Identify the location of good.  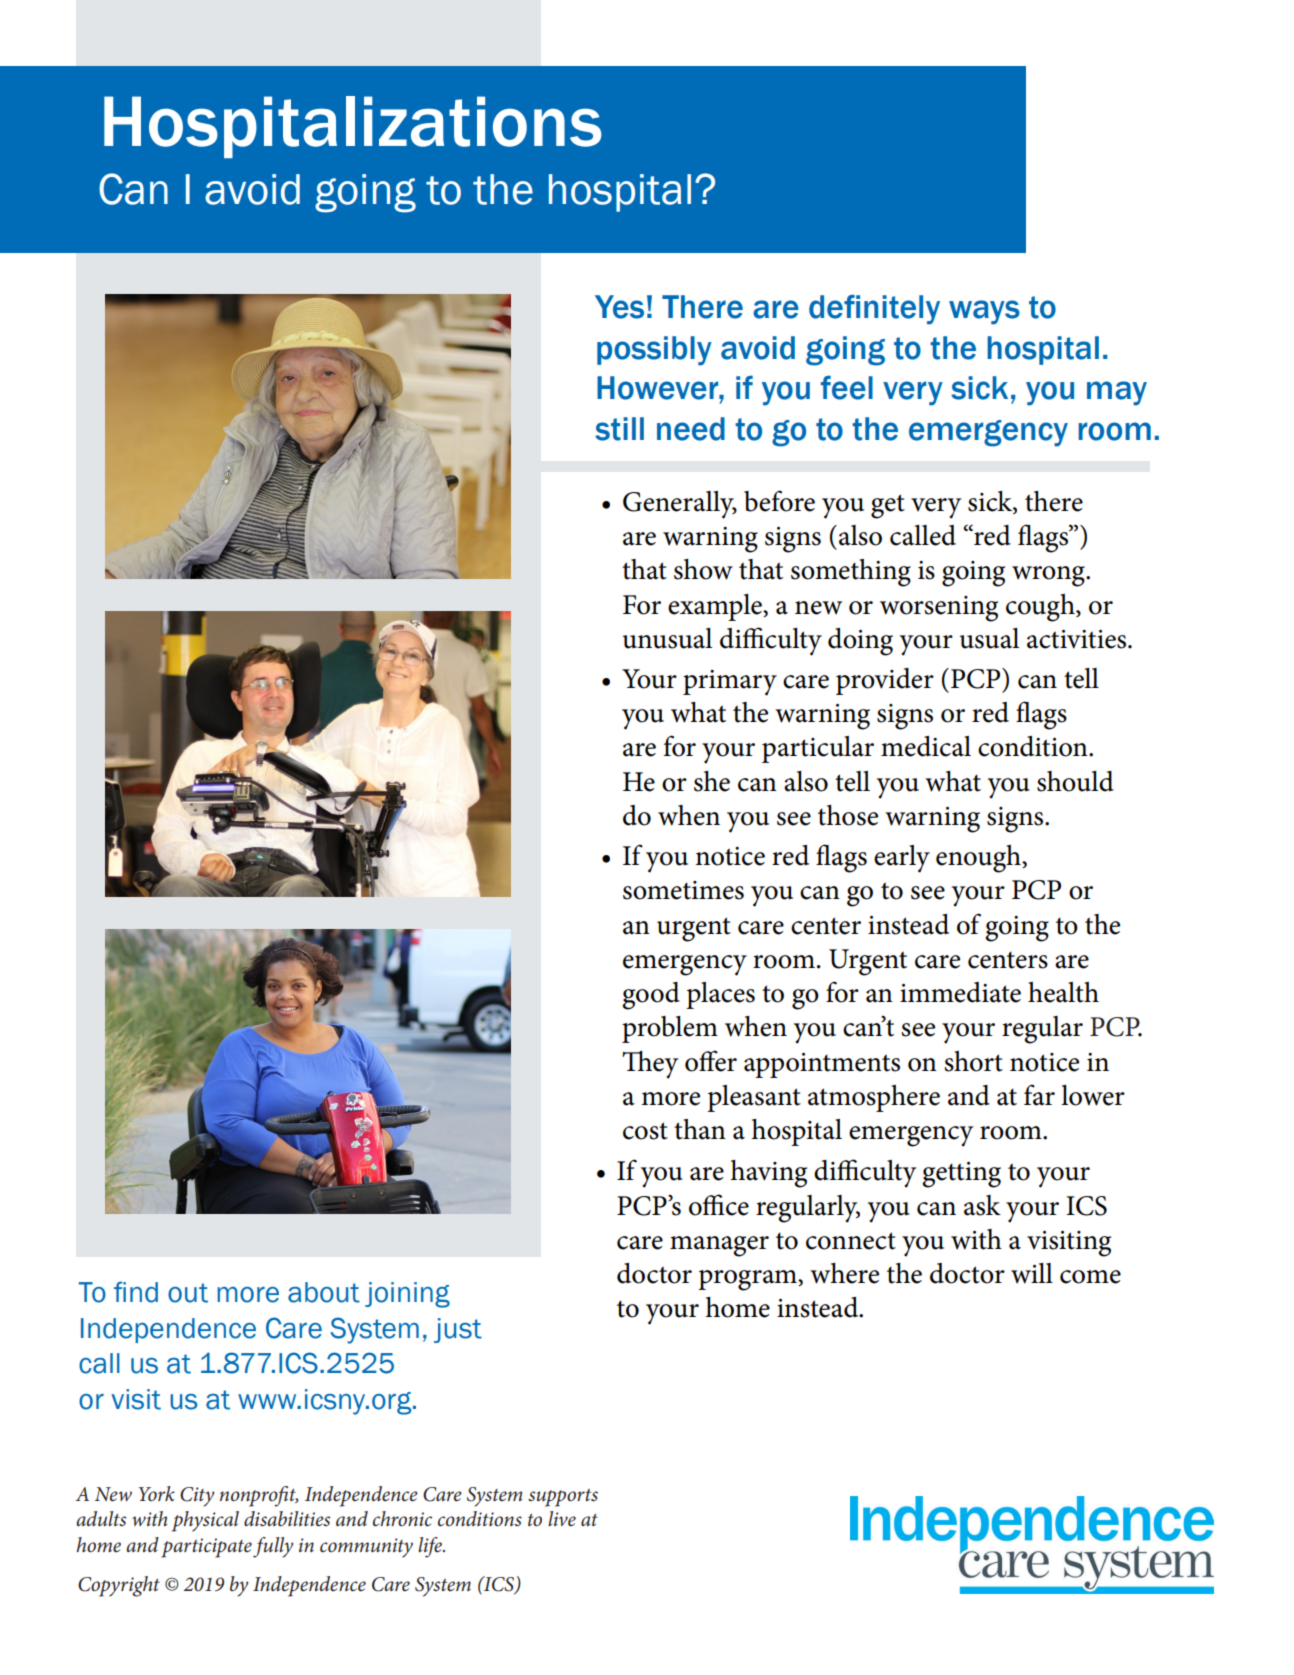
(651, 996).
